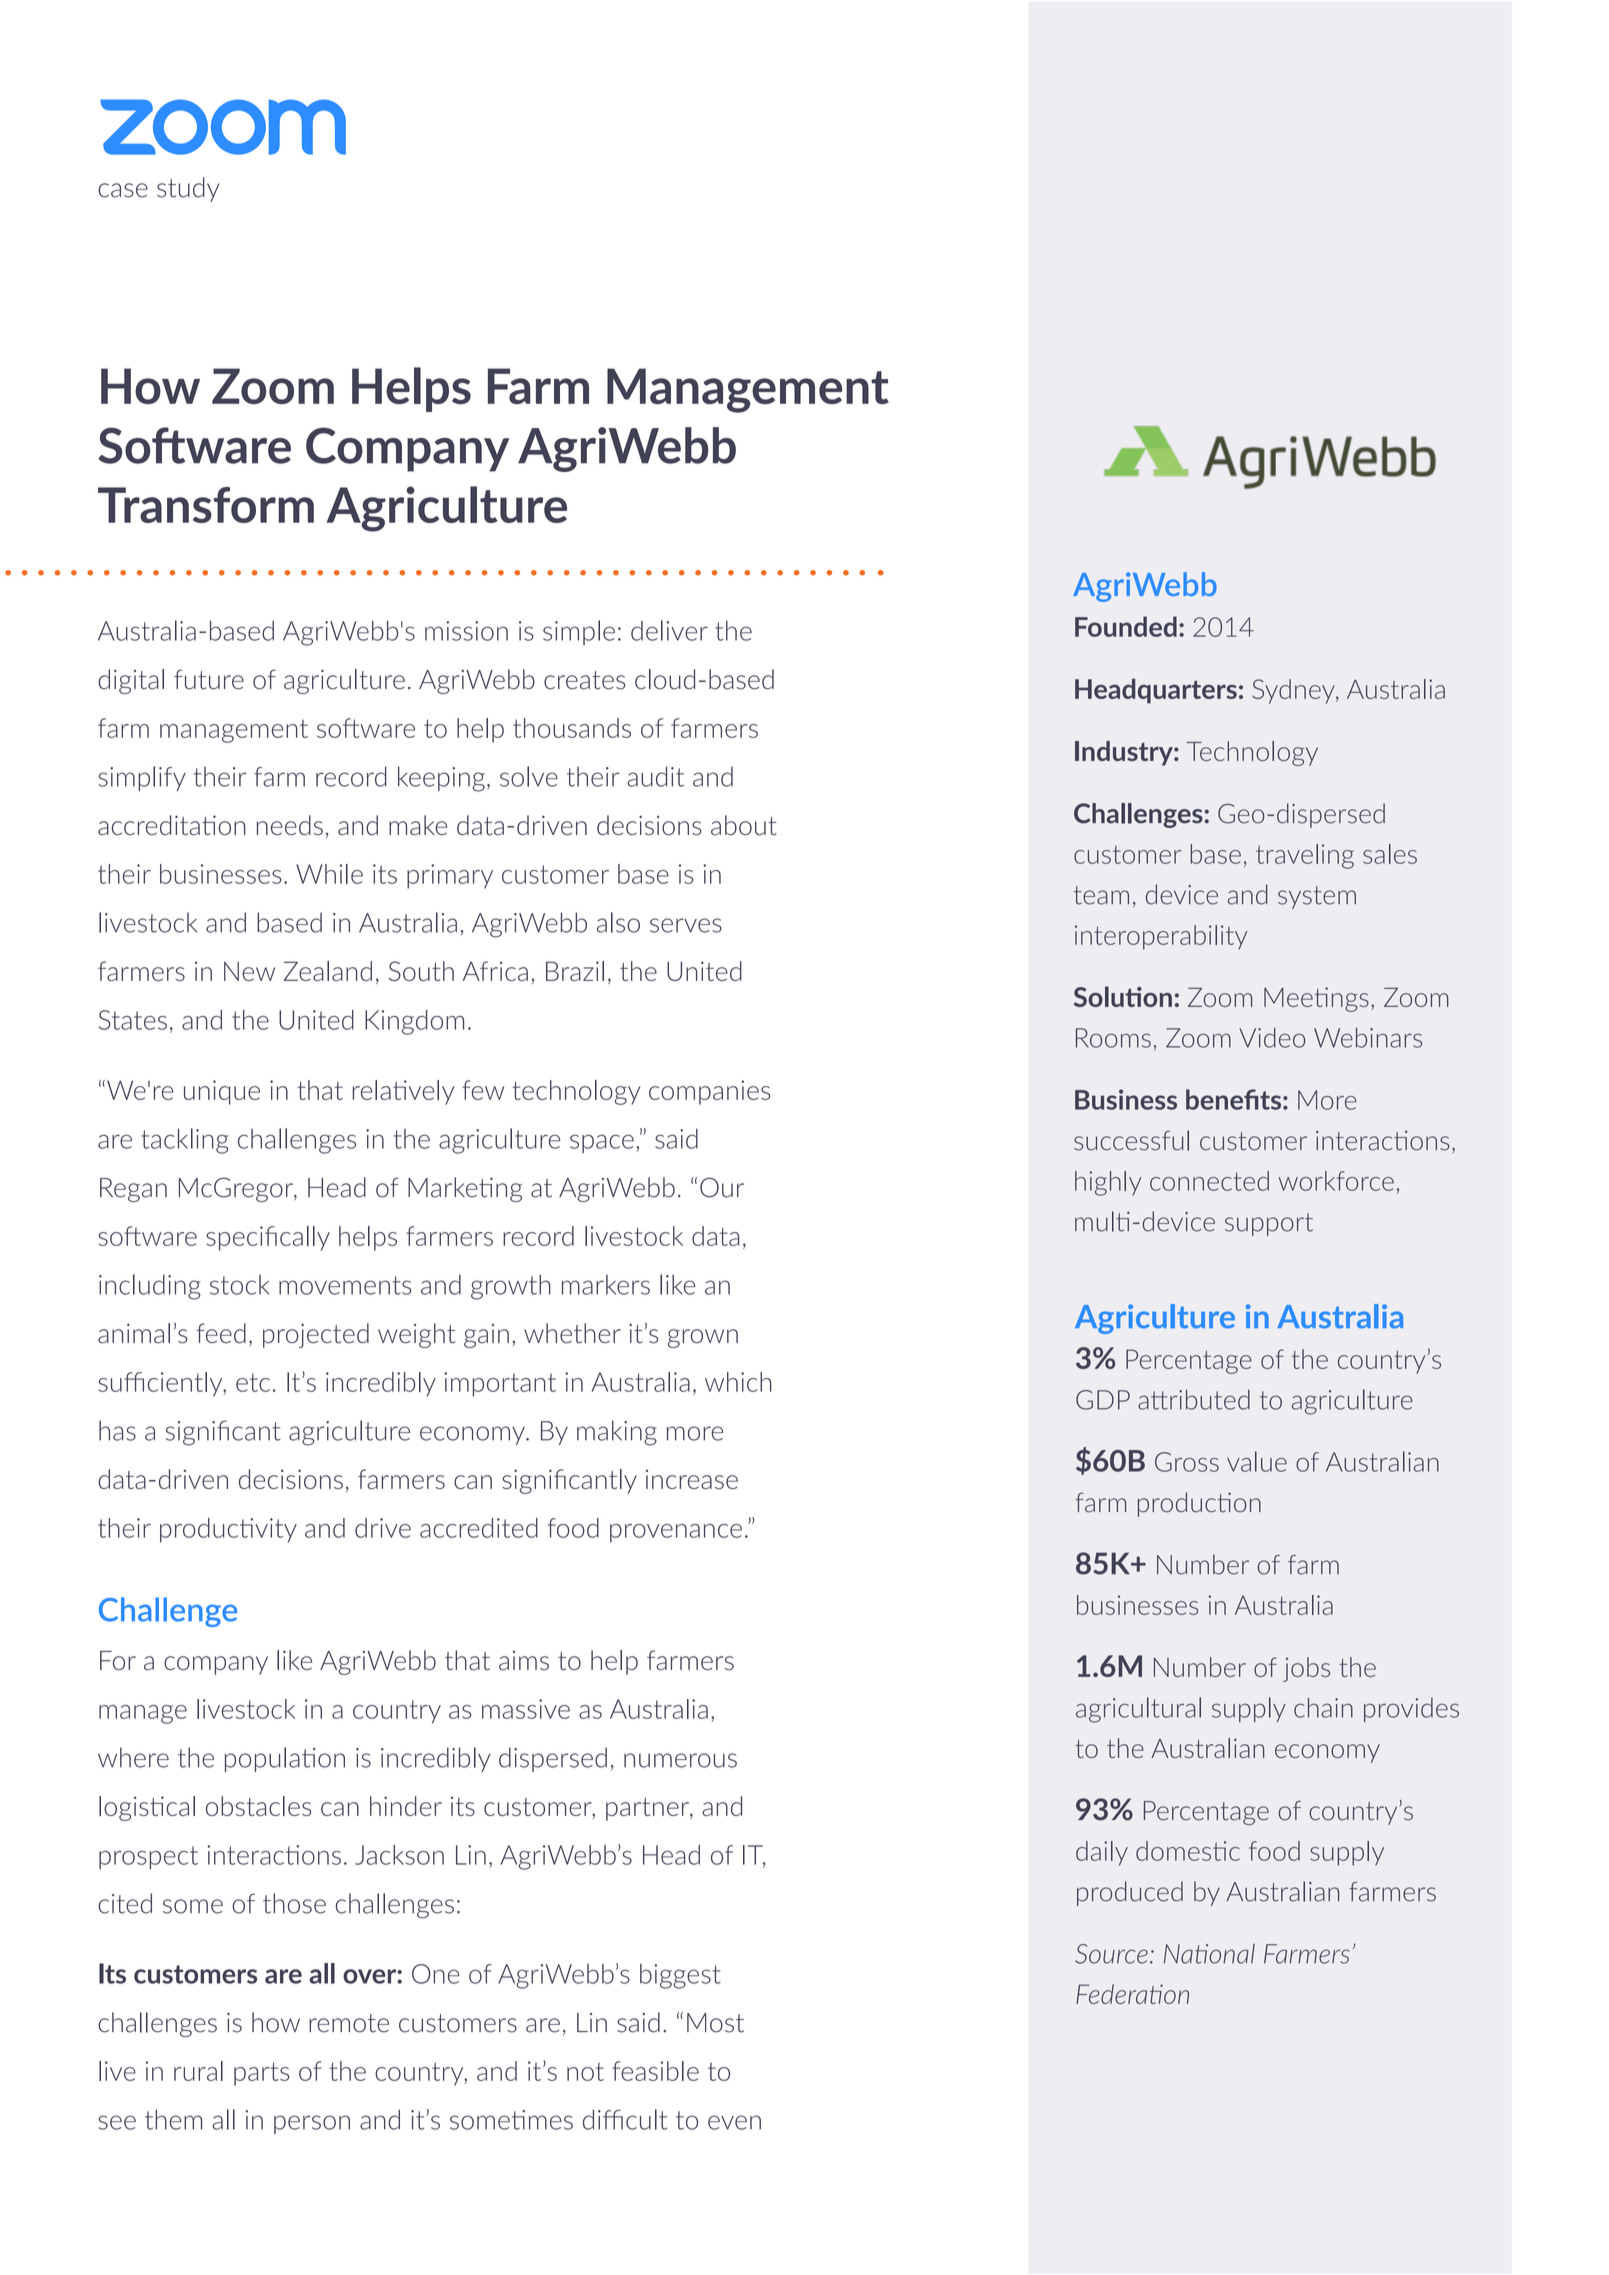  Describe the element at coordinates (261, 2074) in the screenshot. I see `parts` at that location.
